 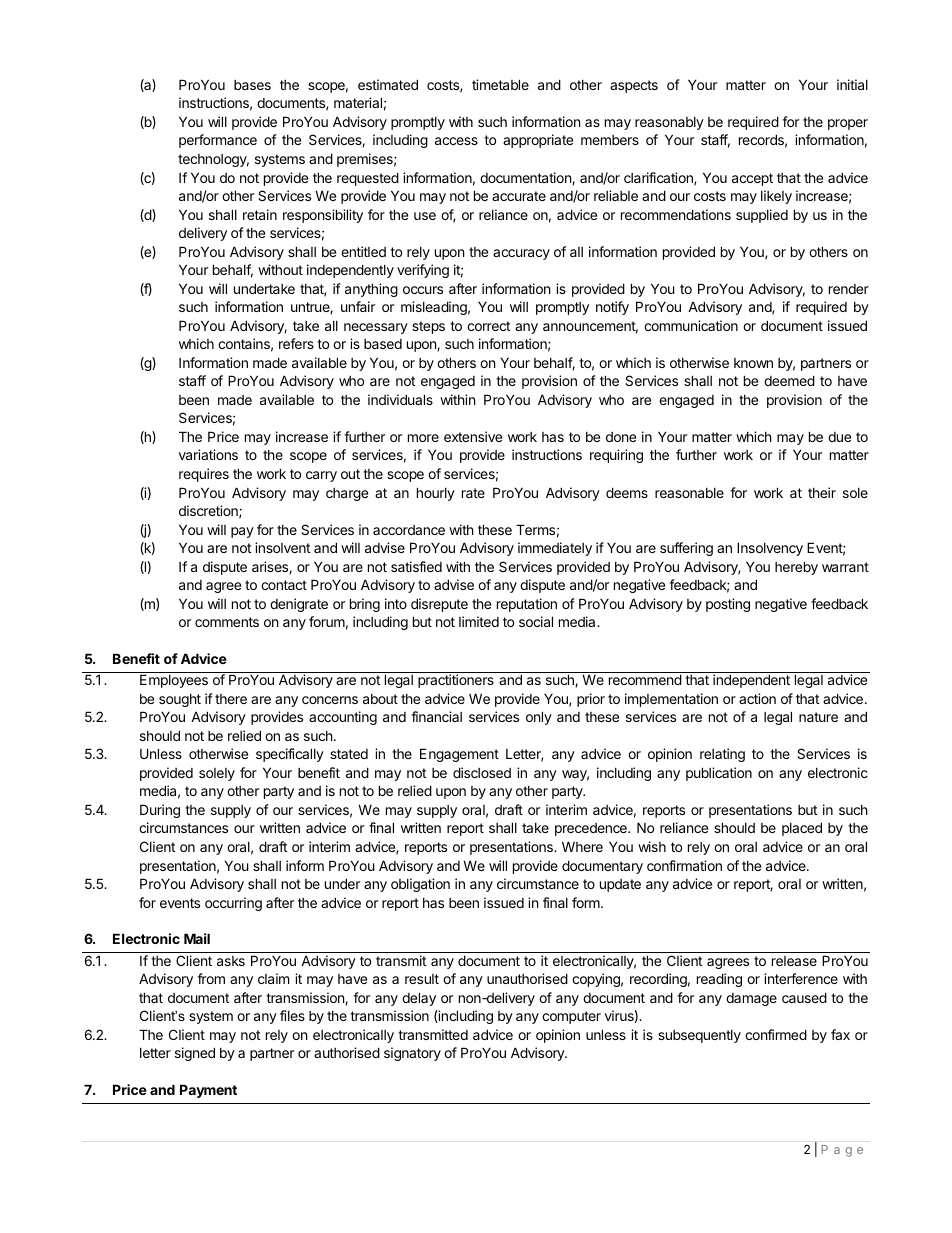 I want to click on hereby, so click(x=796, y=568).
